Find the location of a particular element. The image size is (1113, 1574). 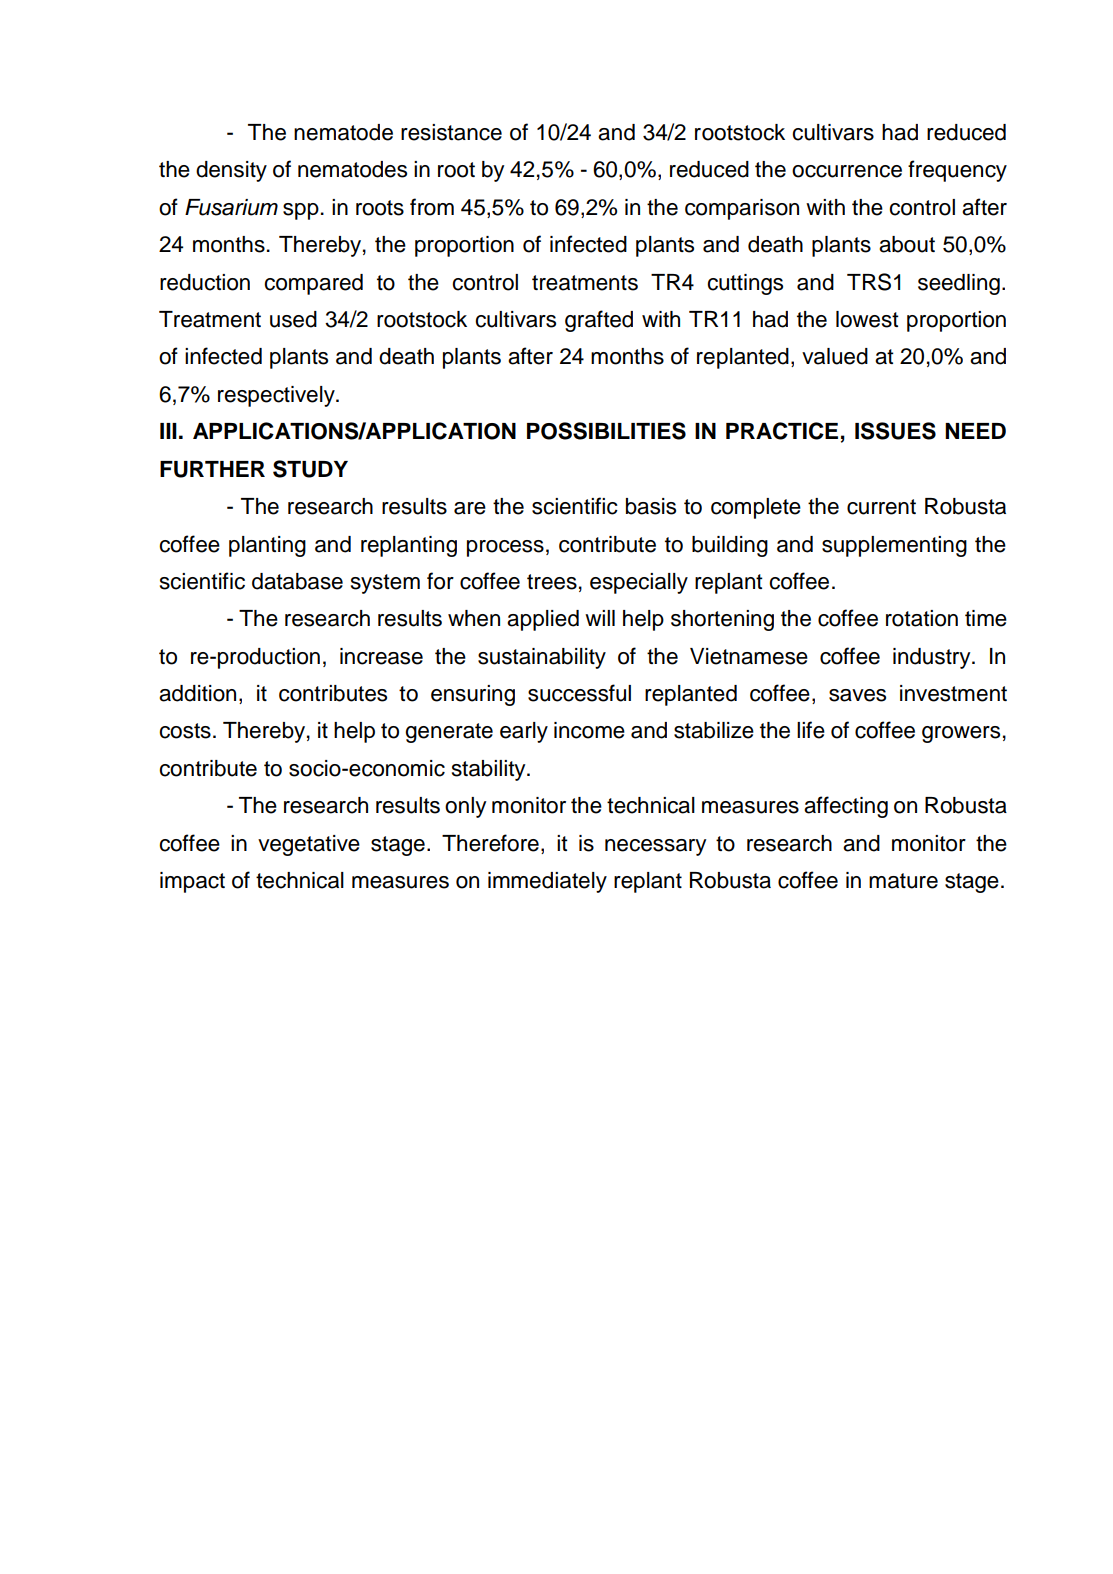

density is located at coordinates (231, 171).
